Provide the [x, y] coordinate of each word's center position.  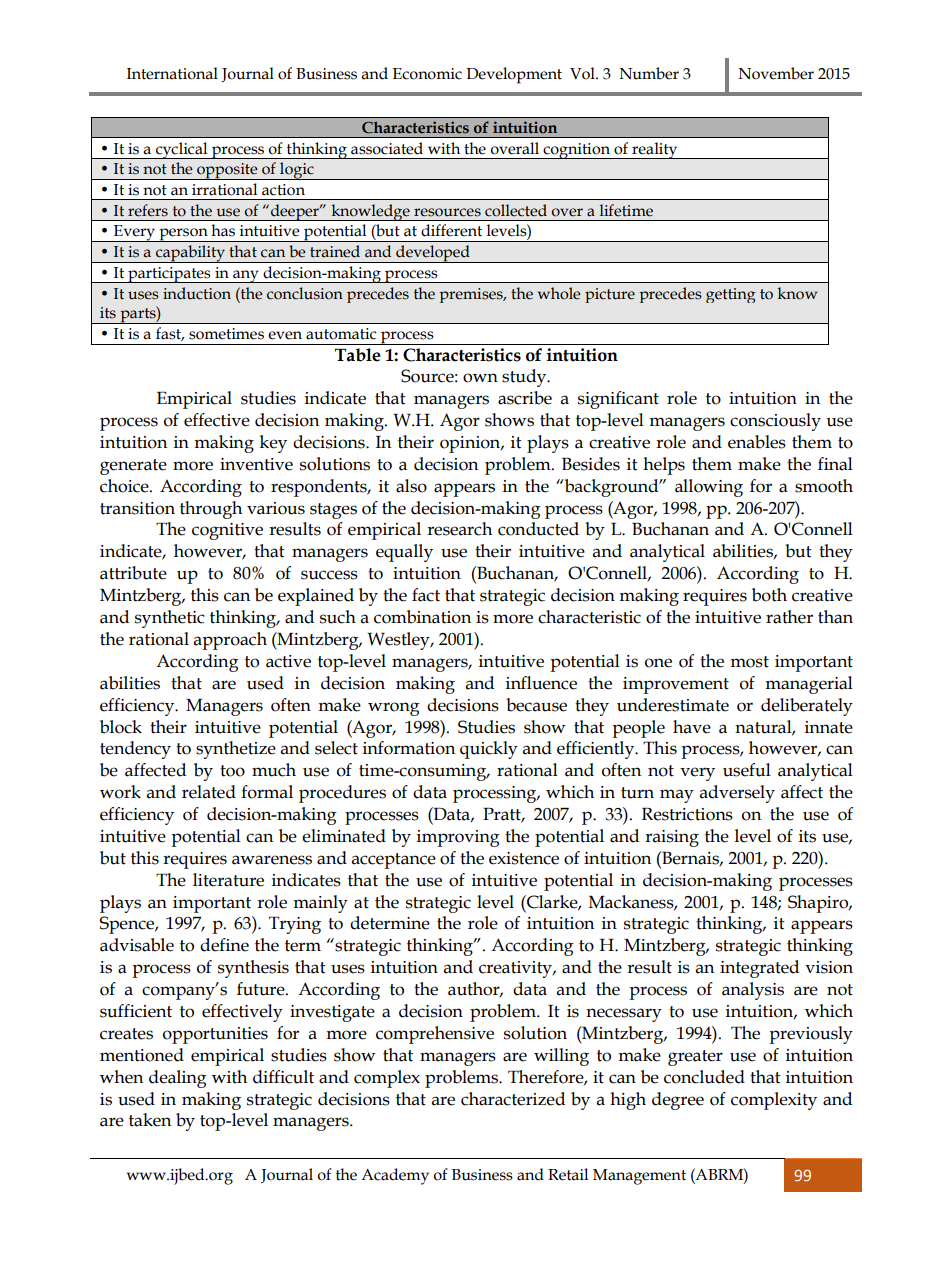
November [776, 73]
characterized [513, 1099]
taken [150, 1120]
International [172, 73]
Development [514, 75]
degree [678, 1101]
